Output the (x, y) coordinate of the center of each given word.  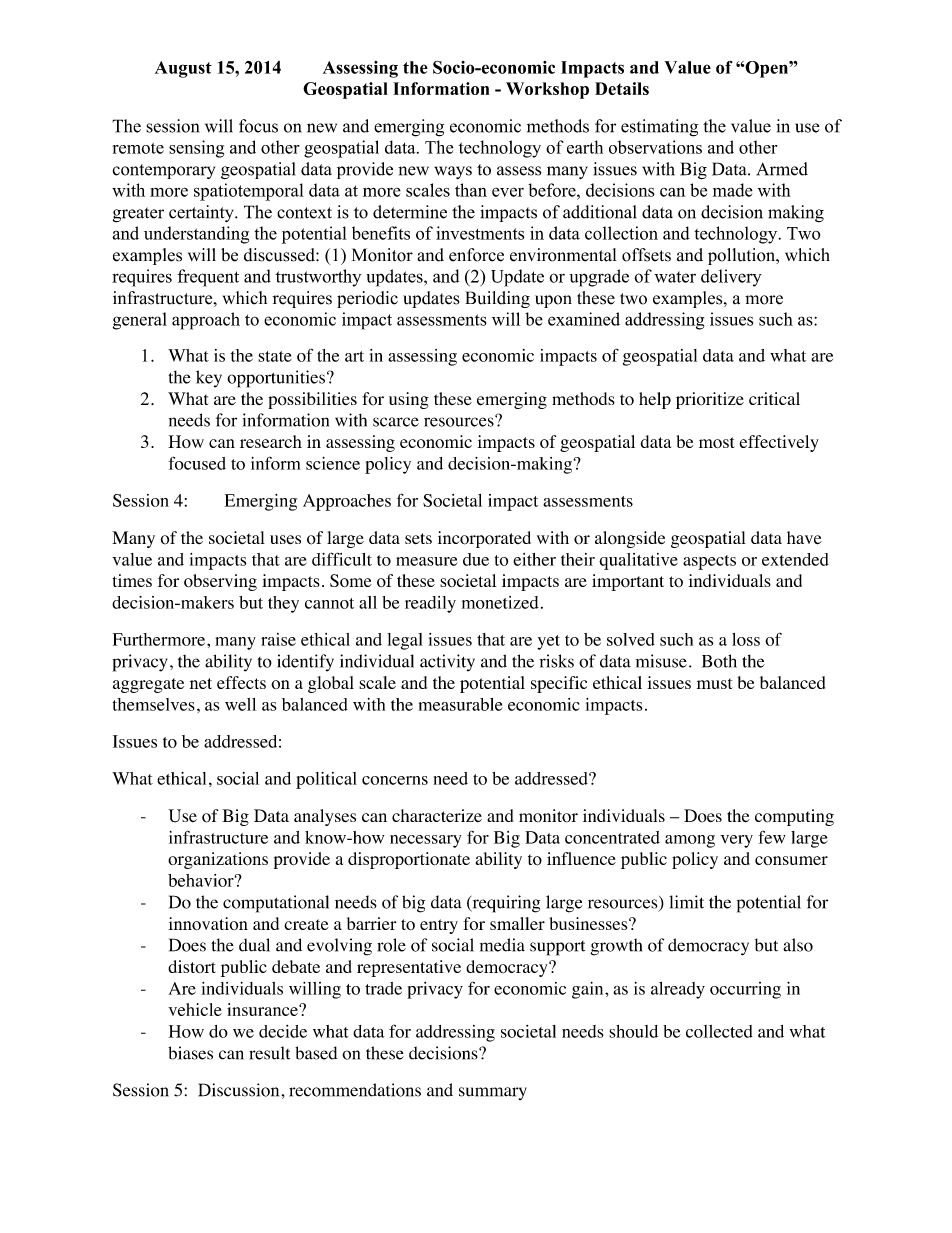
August (183, 69)
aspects (709, 562)
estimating (659, 128)
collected (719, 1031)
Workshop (547, 90)
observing (220, 582)
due (476, 559)
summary (493, 1093)
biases (190, 1053)
